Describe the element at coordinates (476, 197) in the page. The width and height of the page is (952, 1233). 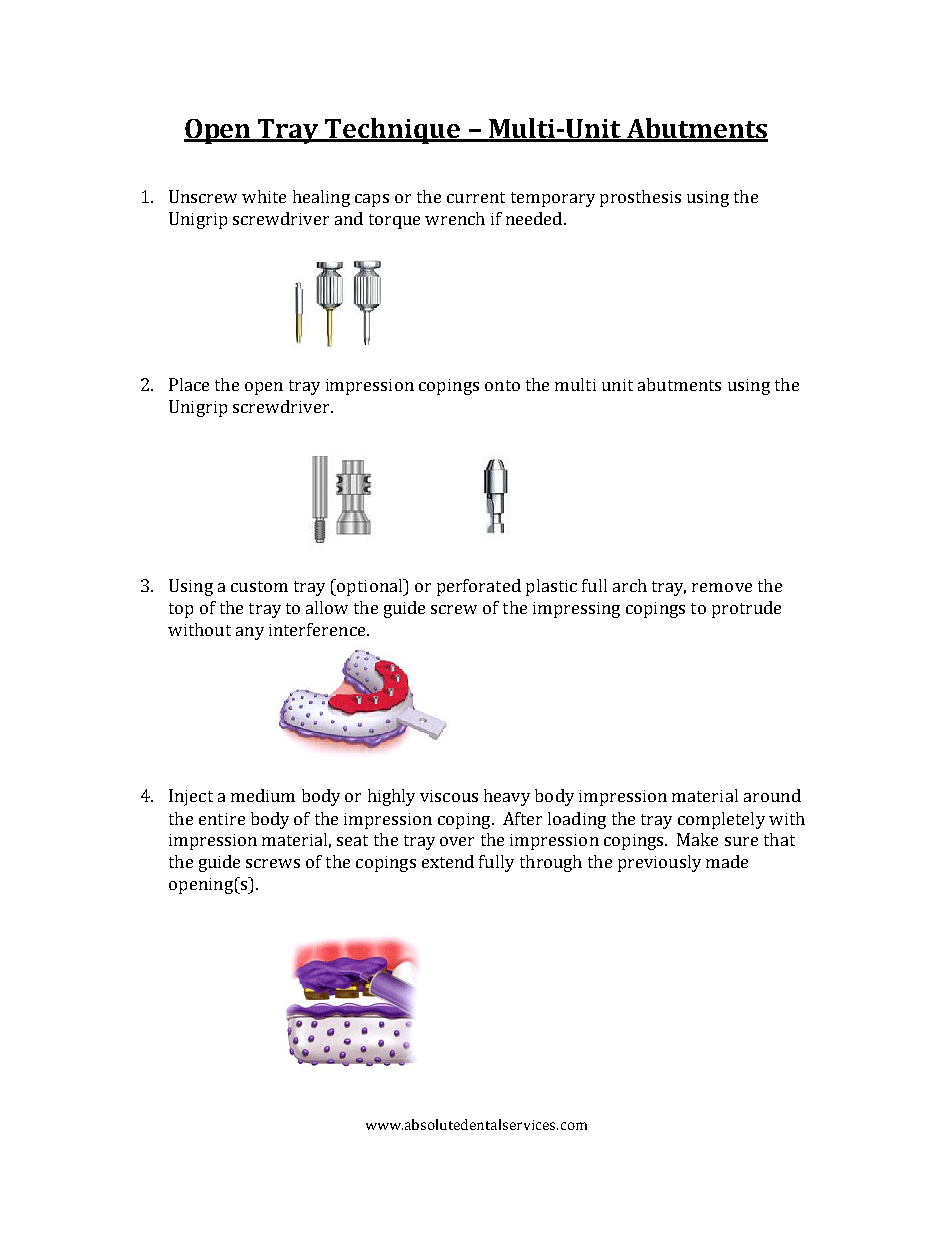
I see `current` at that location.
